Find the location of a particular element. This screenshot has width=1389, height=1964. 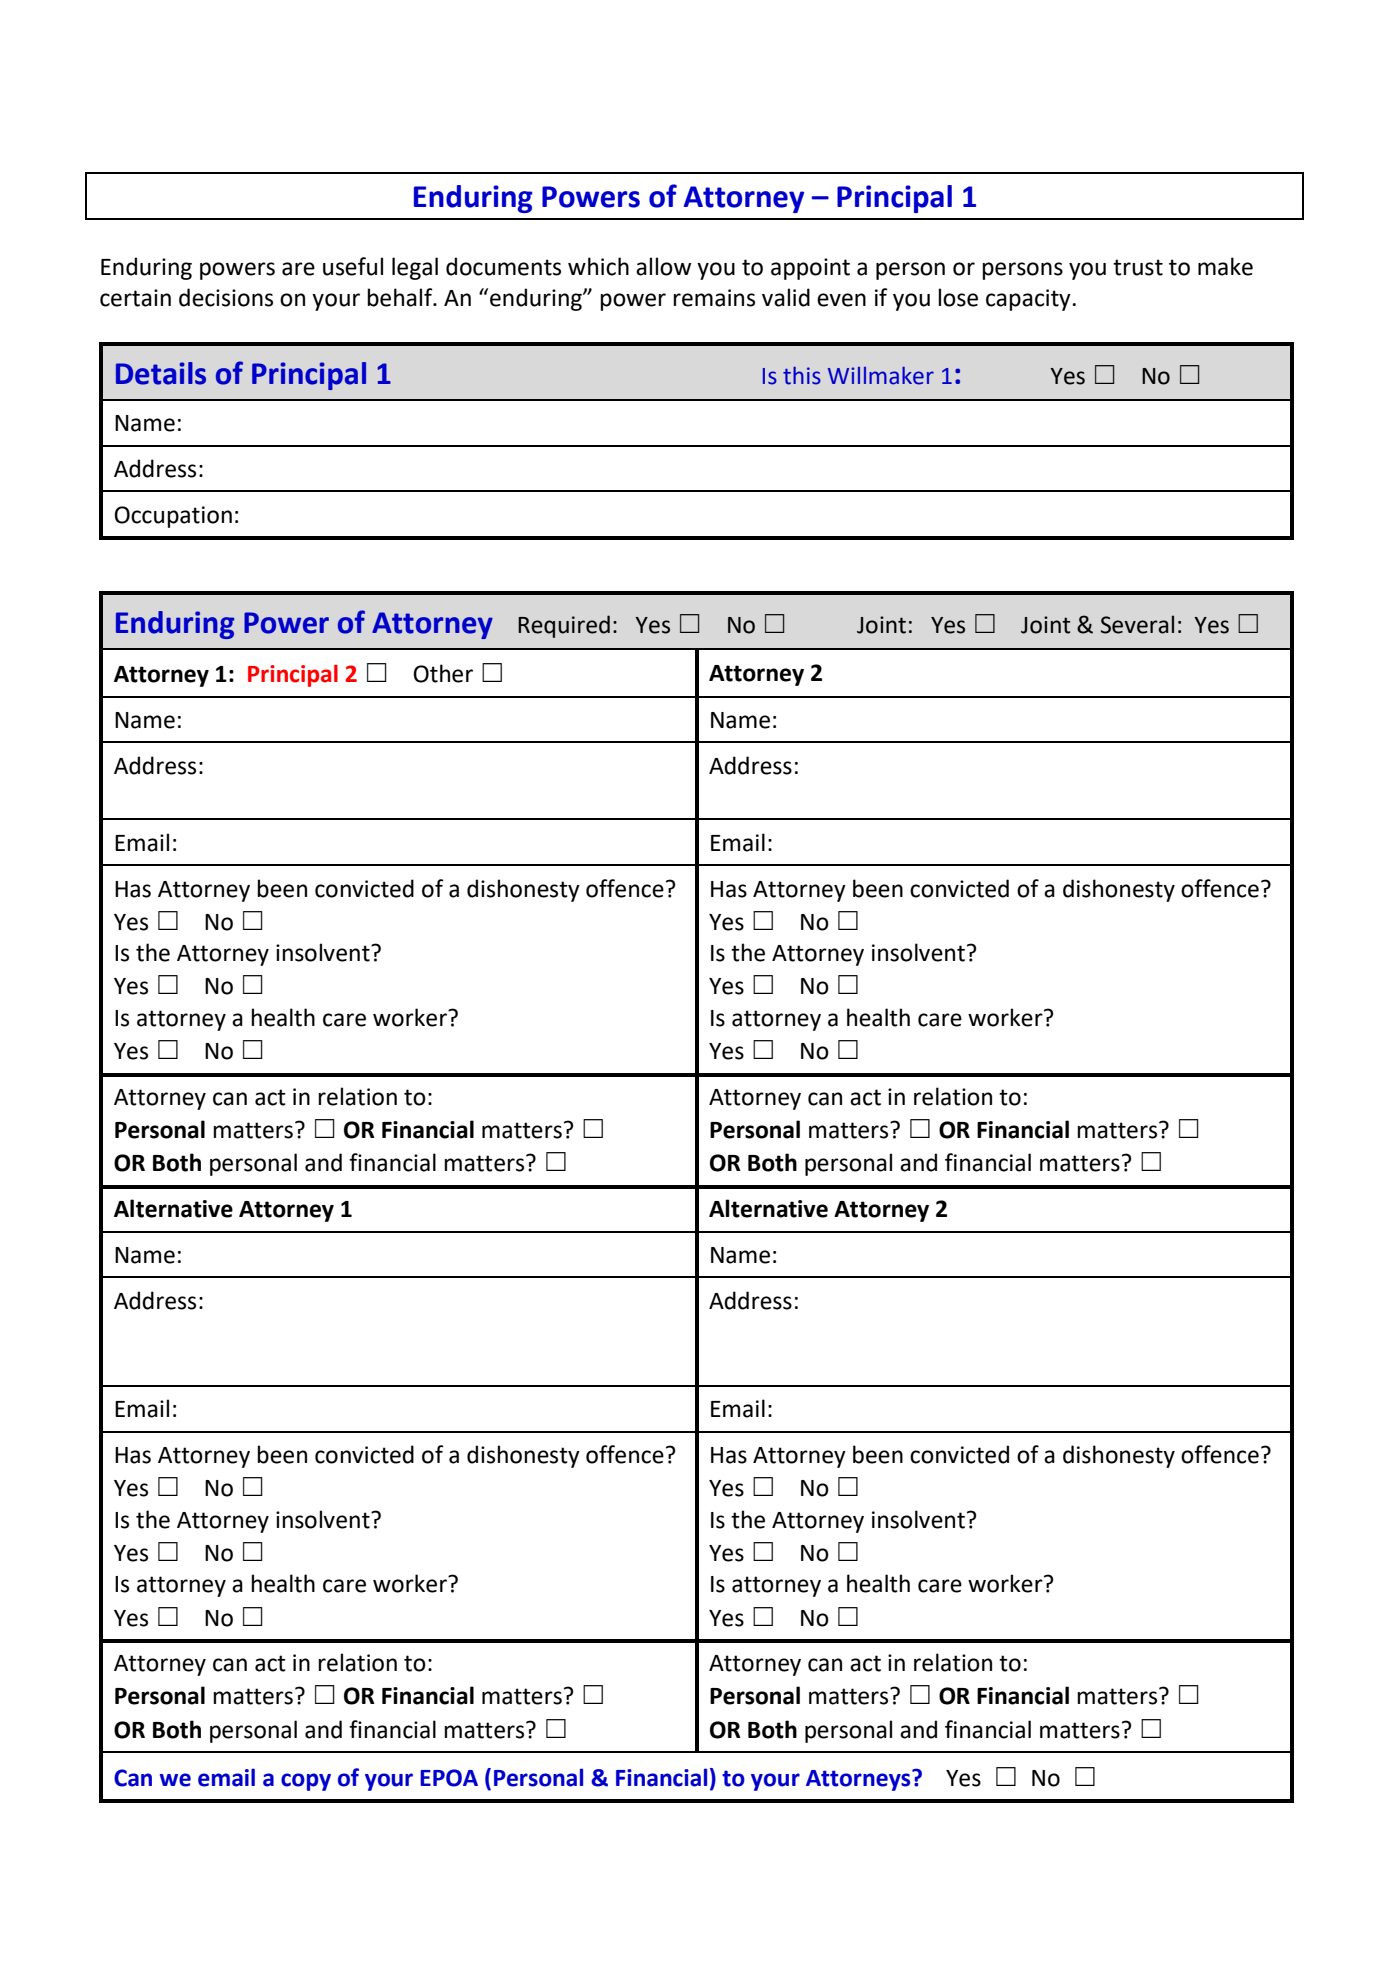

Occupation is located at coordinates (173, 517).
